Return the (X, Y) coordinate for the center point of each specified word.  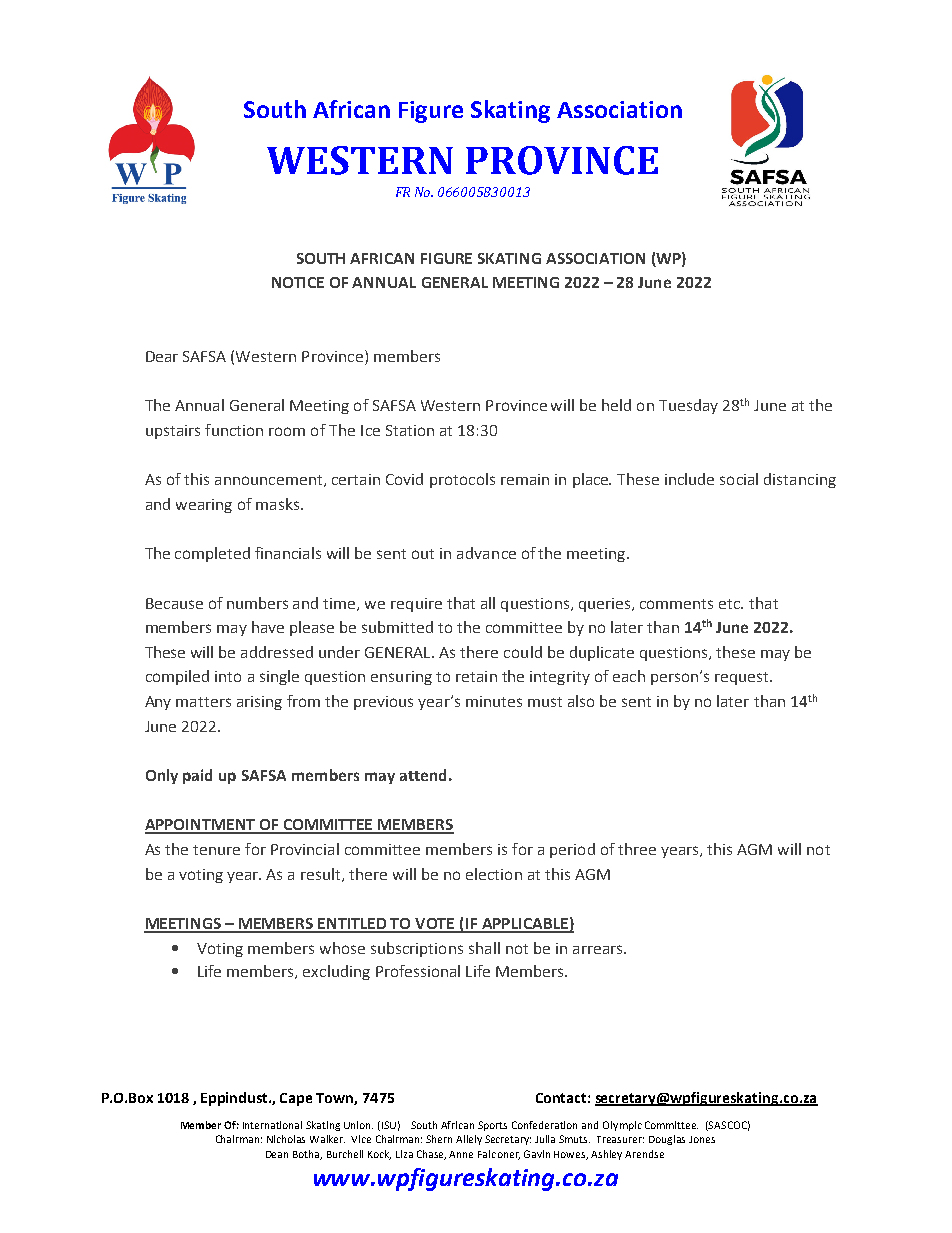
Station (410, 430)
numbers (257, 603)
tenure (216, 850)
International (272, 1125)
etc (731, 604)
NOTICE (298, 282)
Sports (492, 1126)
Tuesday (688, 406)
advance (486, 553)
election (494, 874)
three (637, 849)
